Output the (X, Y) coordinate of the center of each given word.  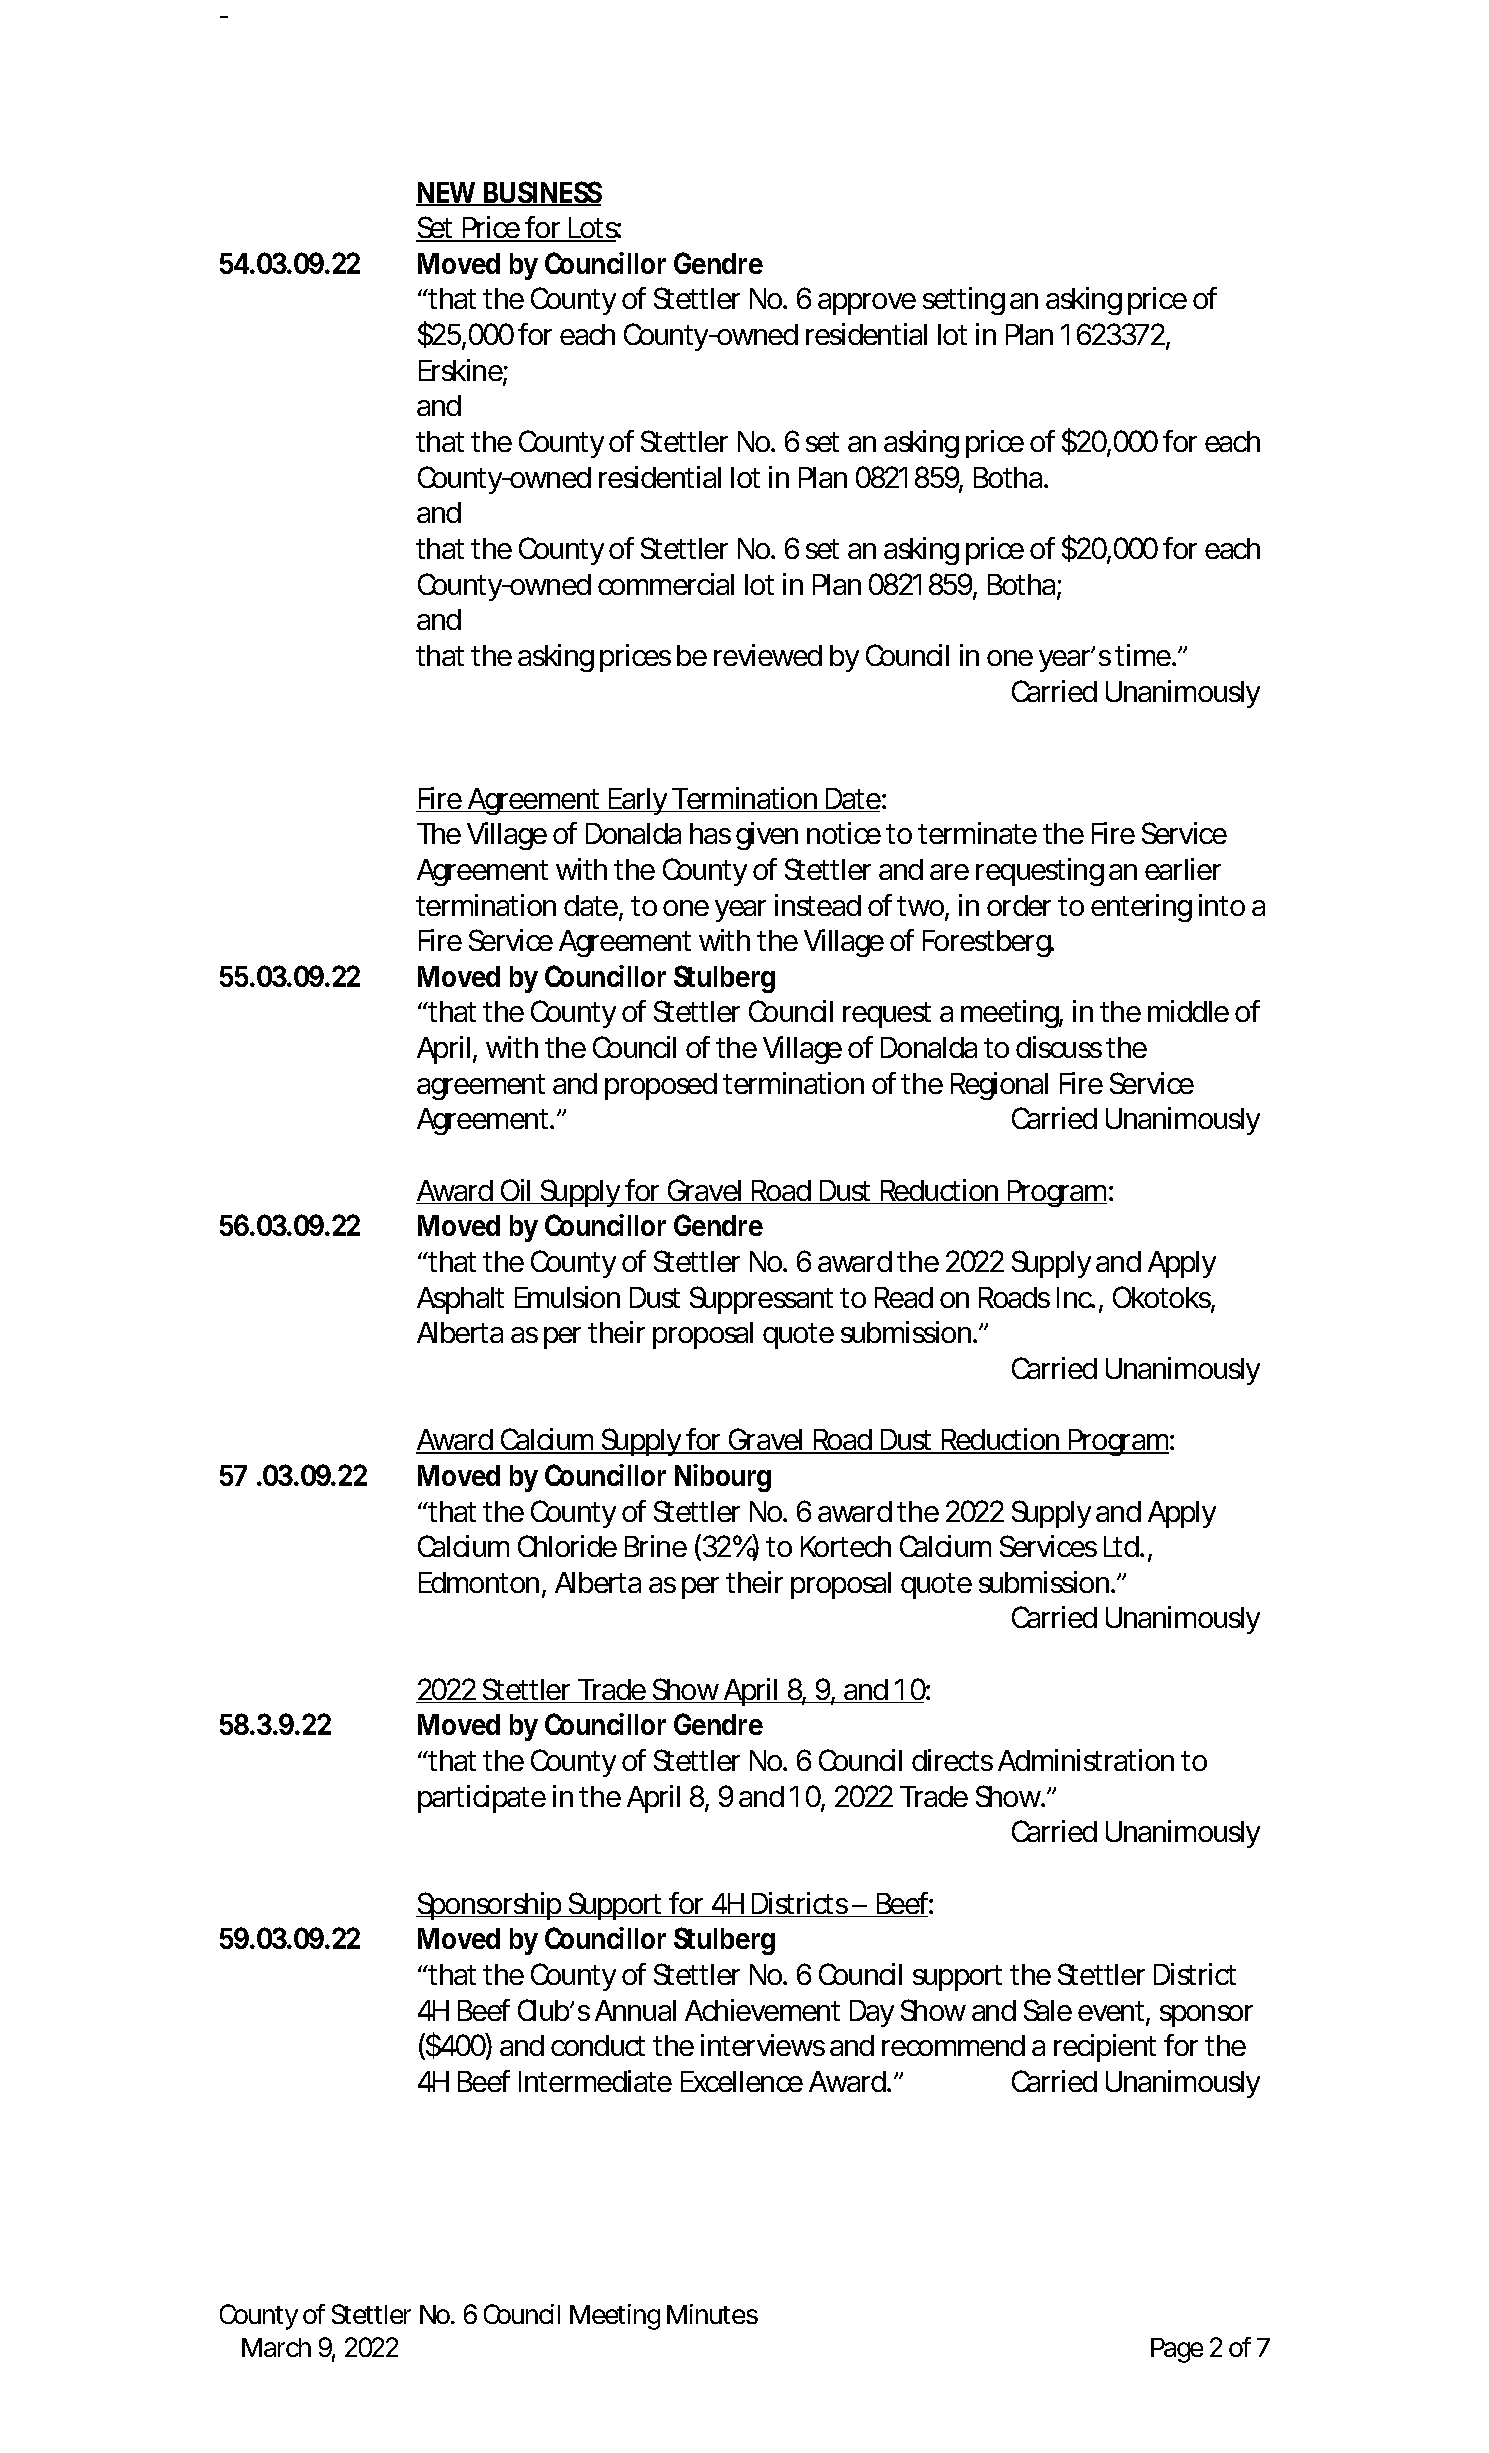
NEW (448, 193)
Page (1177, 2350)
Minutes (712, 2314)
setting (964, 301)
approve (867, 304)
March (276, 2347)
